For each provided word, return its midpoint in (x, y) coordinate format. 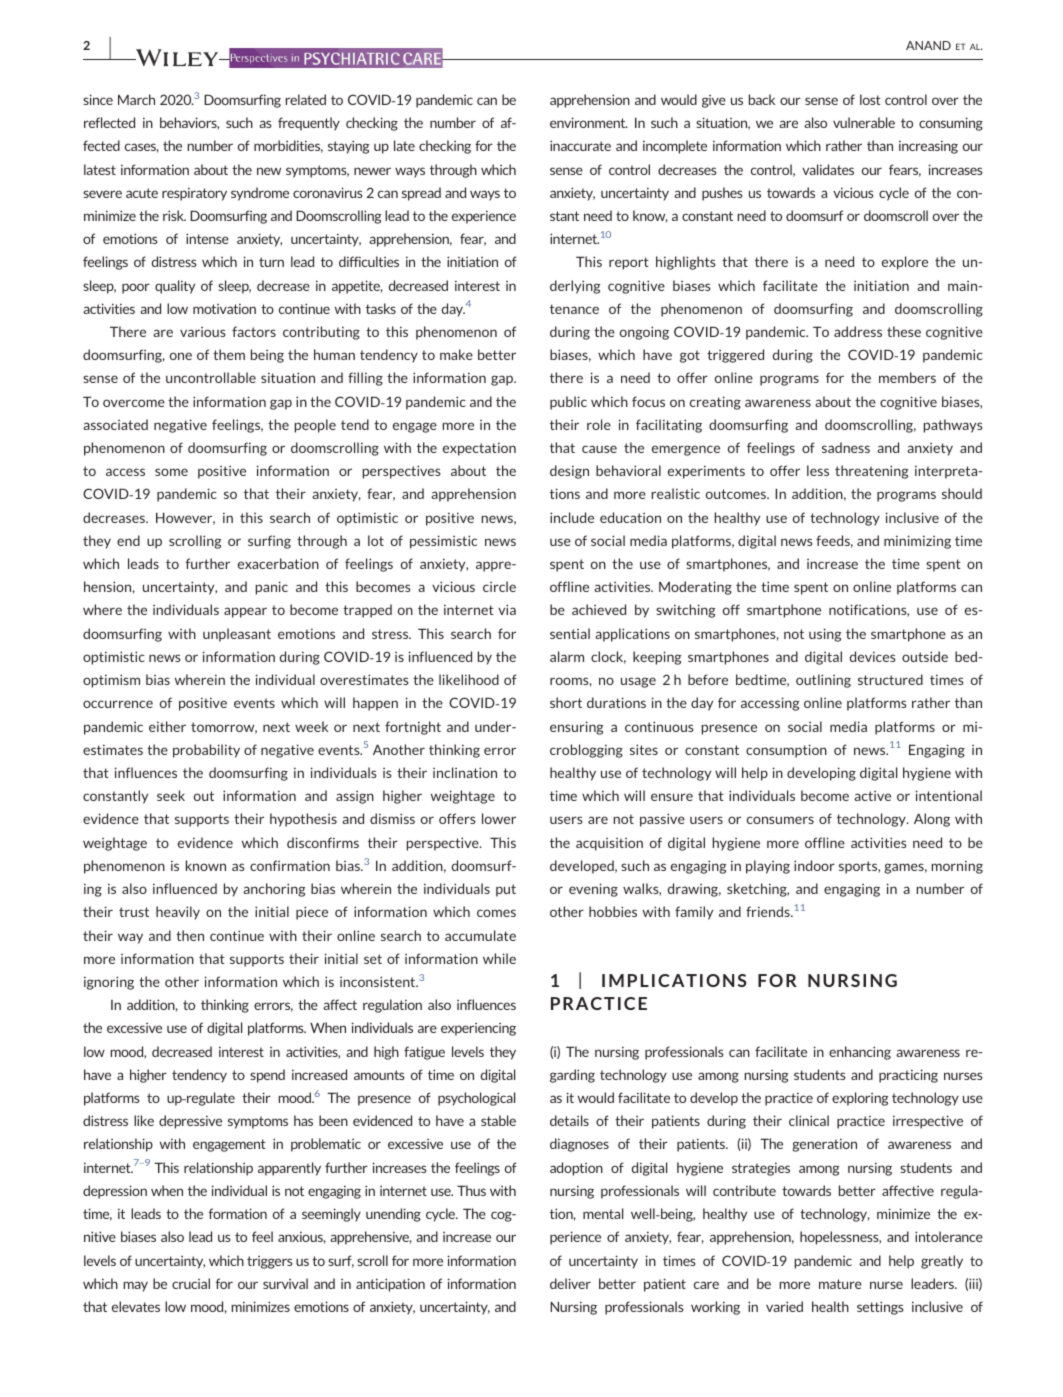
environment (589, 122)
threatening (871, 472)
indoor (814, 865)
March (136, 99)
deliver (570, 1283)
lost (870, 99)
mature (840, 1284)
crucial (191, 1283)
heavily (178, 913)
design (569, 472)
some (171, 472)
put (506, 890)
